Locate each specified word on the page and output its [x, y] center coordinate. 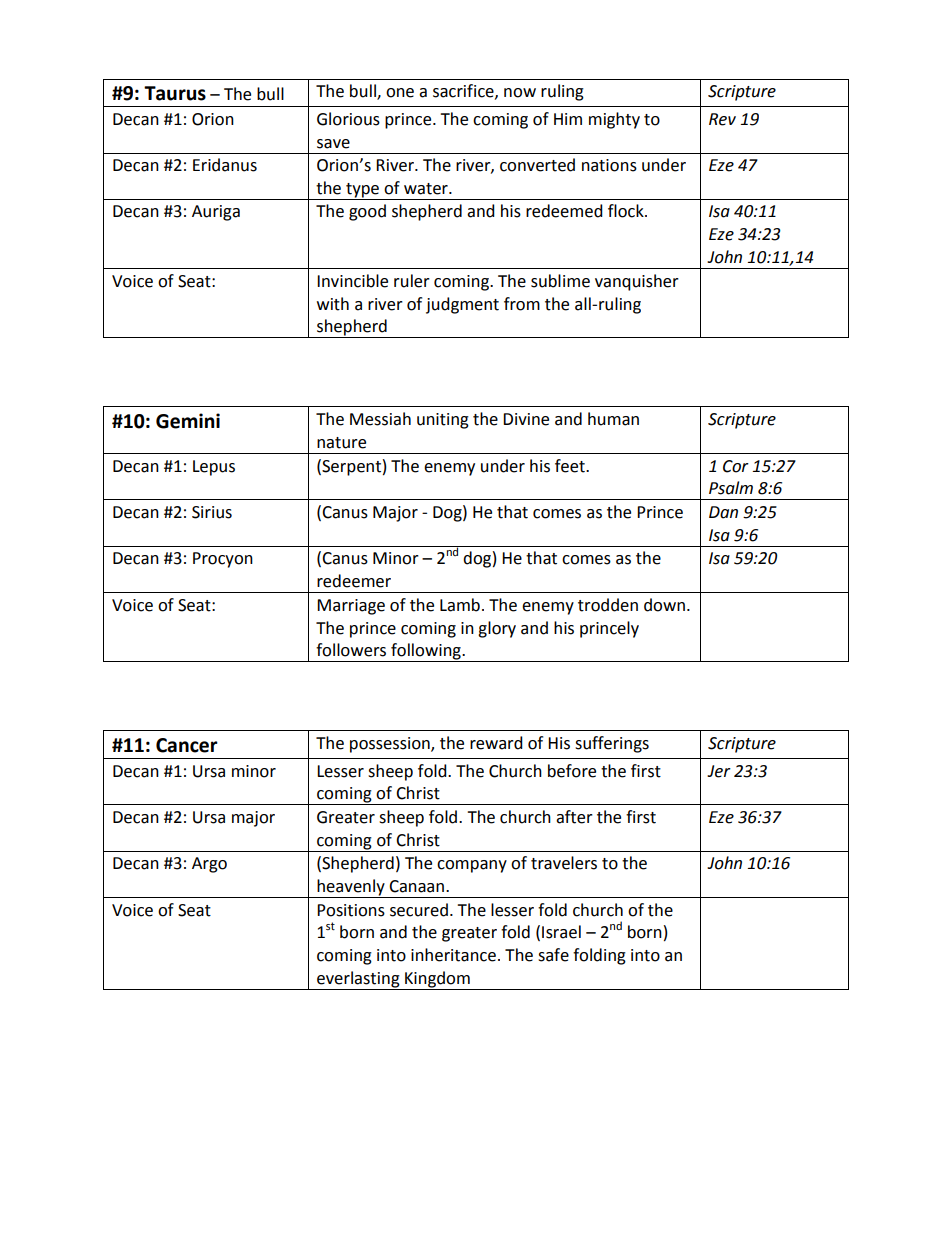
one [400, 93]
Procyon [223, 560]
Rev [722, 119]
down [664, 605]
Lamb [460, 605]
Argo [209, 865]
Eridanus [225, 165]
